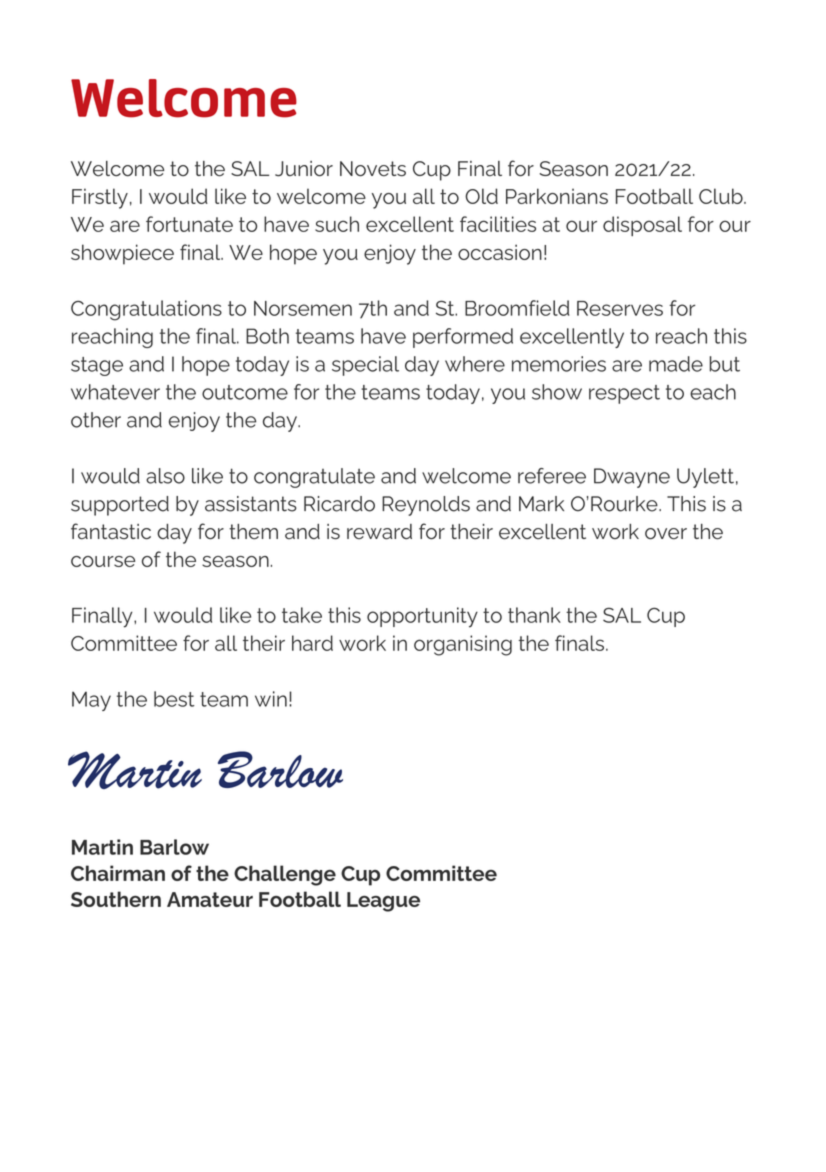 The width and height of the screenshot is (826, 1172). I want to click on Challenge, so click(285, 875).
